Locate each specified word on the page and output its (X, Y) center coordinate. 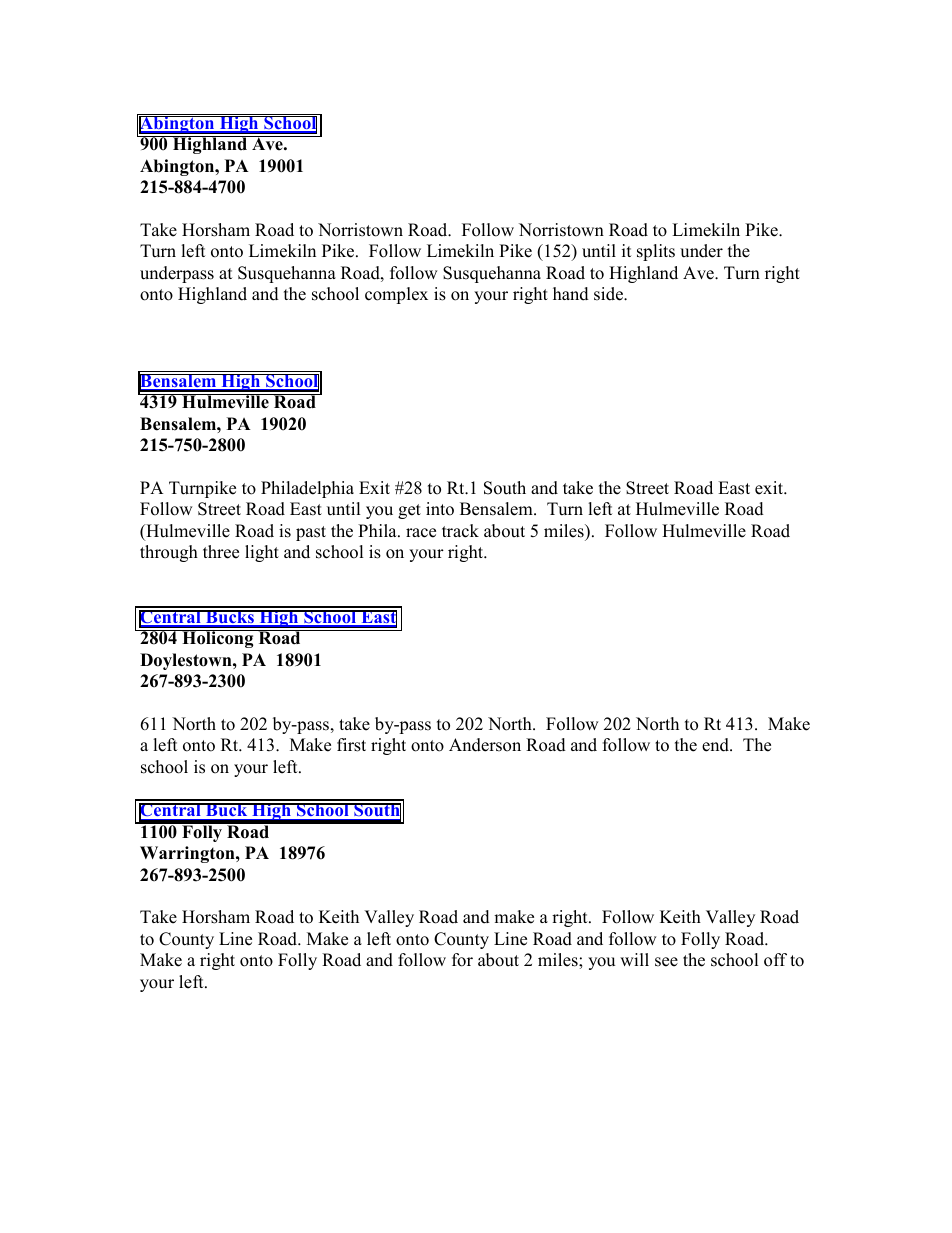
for (462, 960)
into (440, 509)
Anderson (485, 745)
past (311, 533)
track (460, 531)
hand (571, 294)
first (351, 745)
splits (656, 252)
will (634, 959)
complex (396, 295)
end (716, 745)
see (666, 962)
